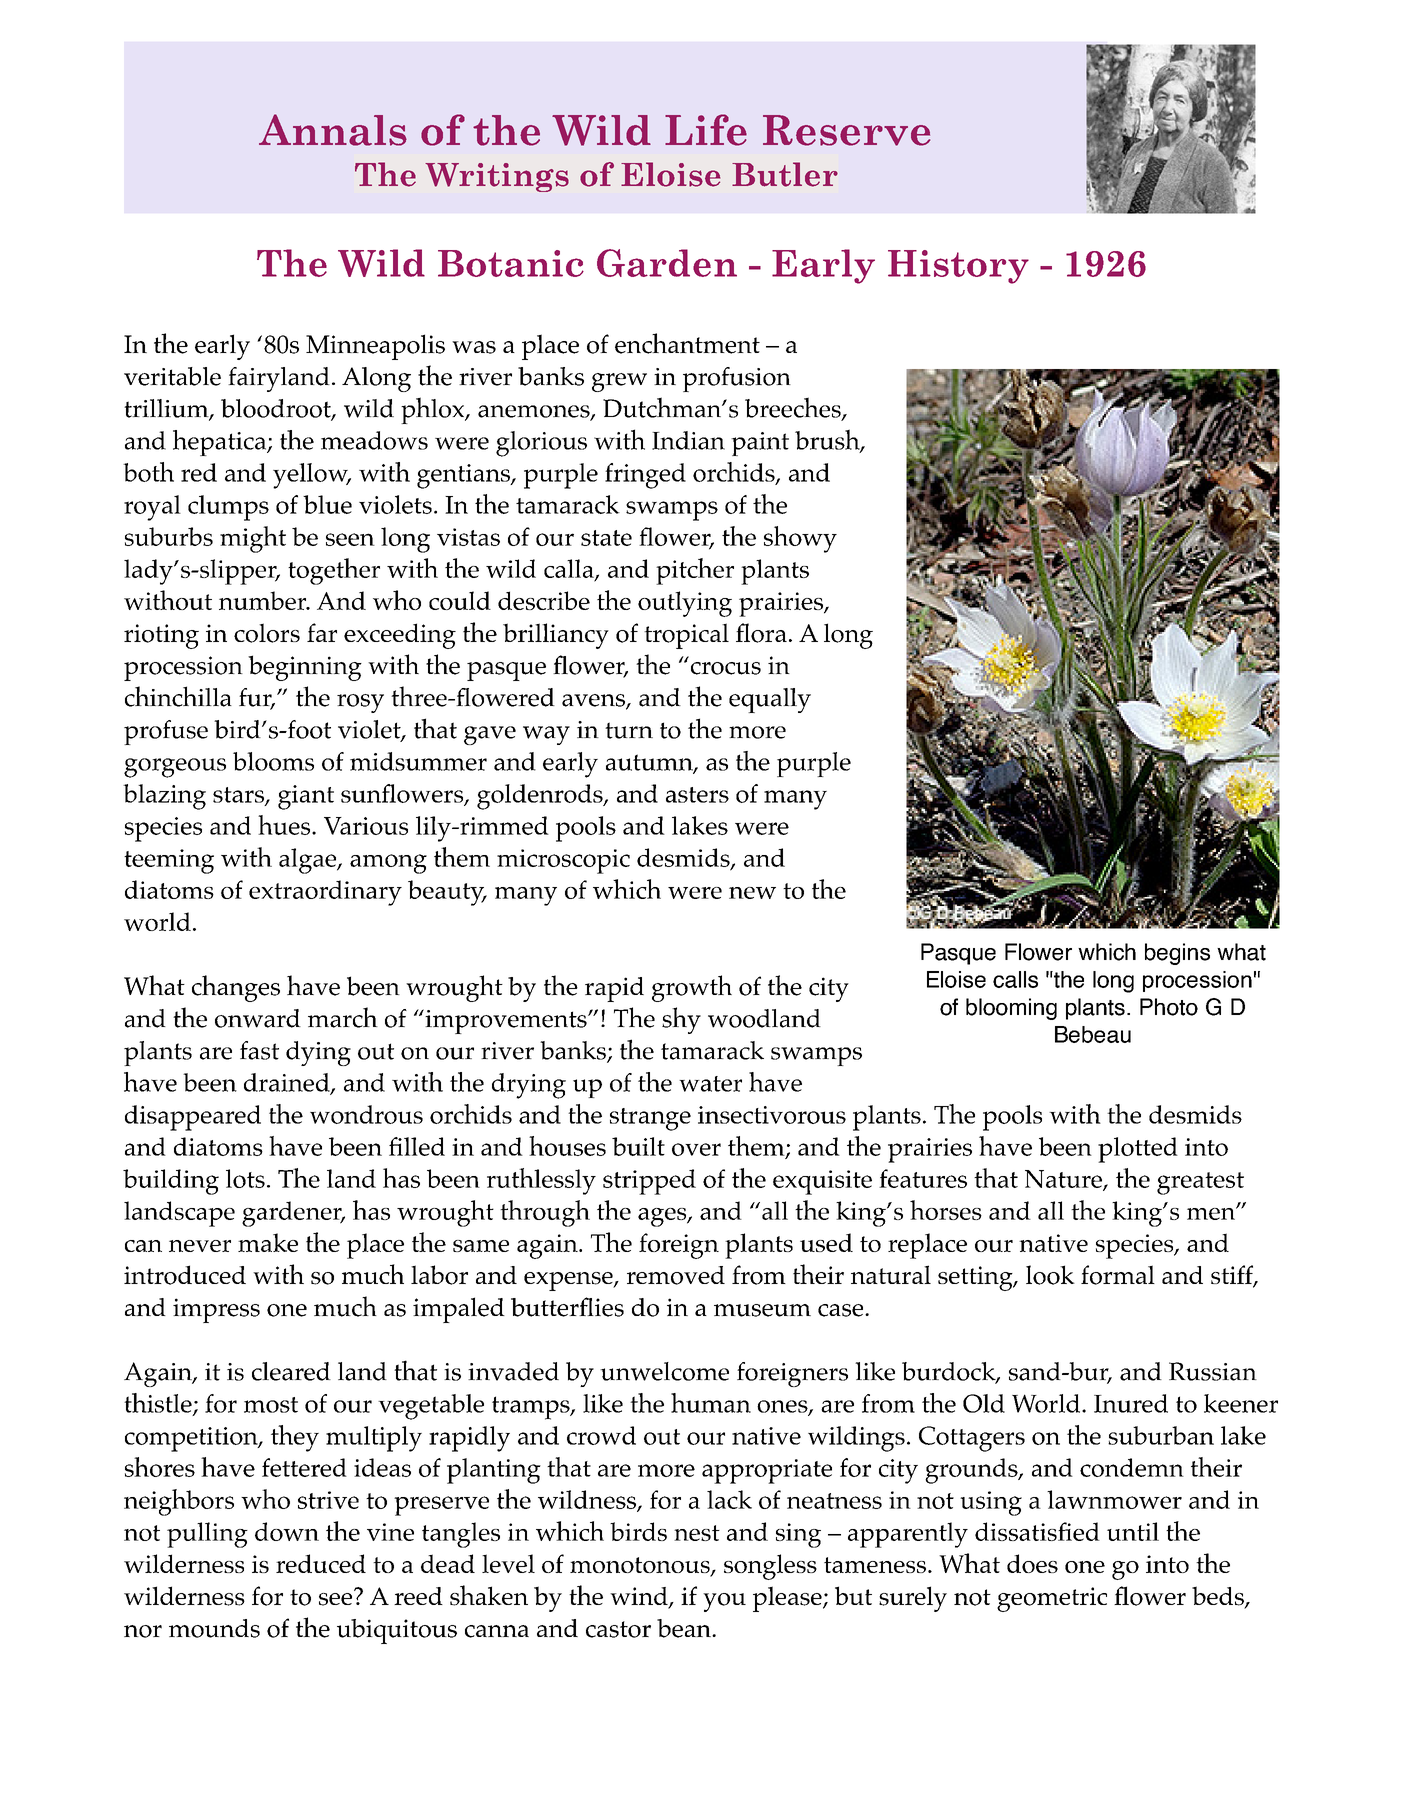 The image size is (1403, 1816). Describe the element at coordinates (1052, 1599) in the image. I see `geometric` at that location.
